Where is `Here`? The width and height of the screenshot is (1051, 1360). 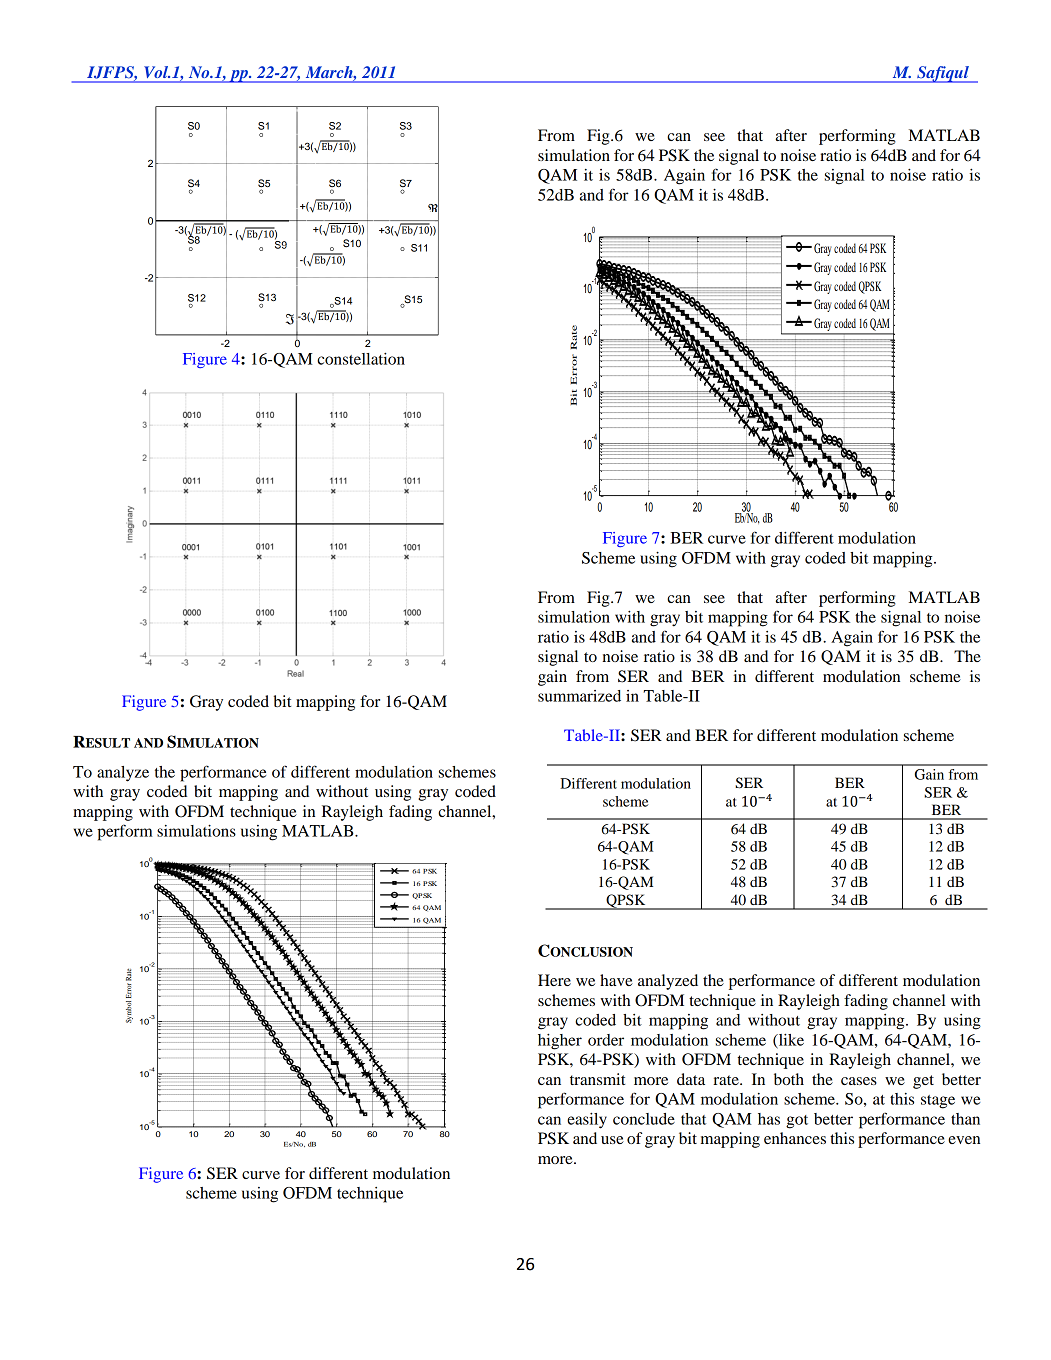
Here is located at coordinates (554, 980).
